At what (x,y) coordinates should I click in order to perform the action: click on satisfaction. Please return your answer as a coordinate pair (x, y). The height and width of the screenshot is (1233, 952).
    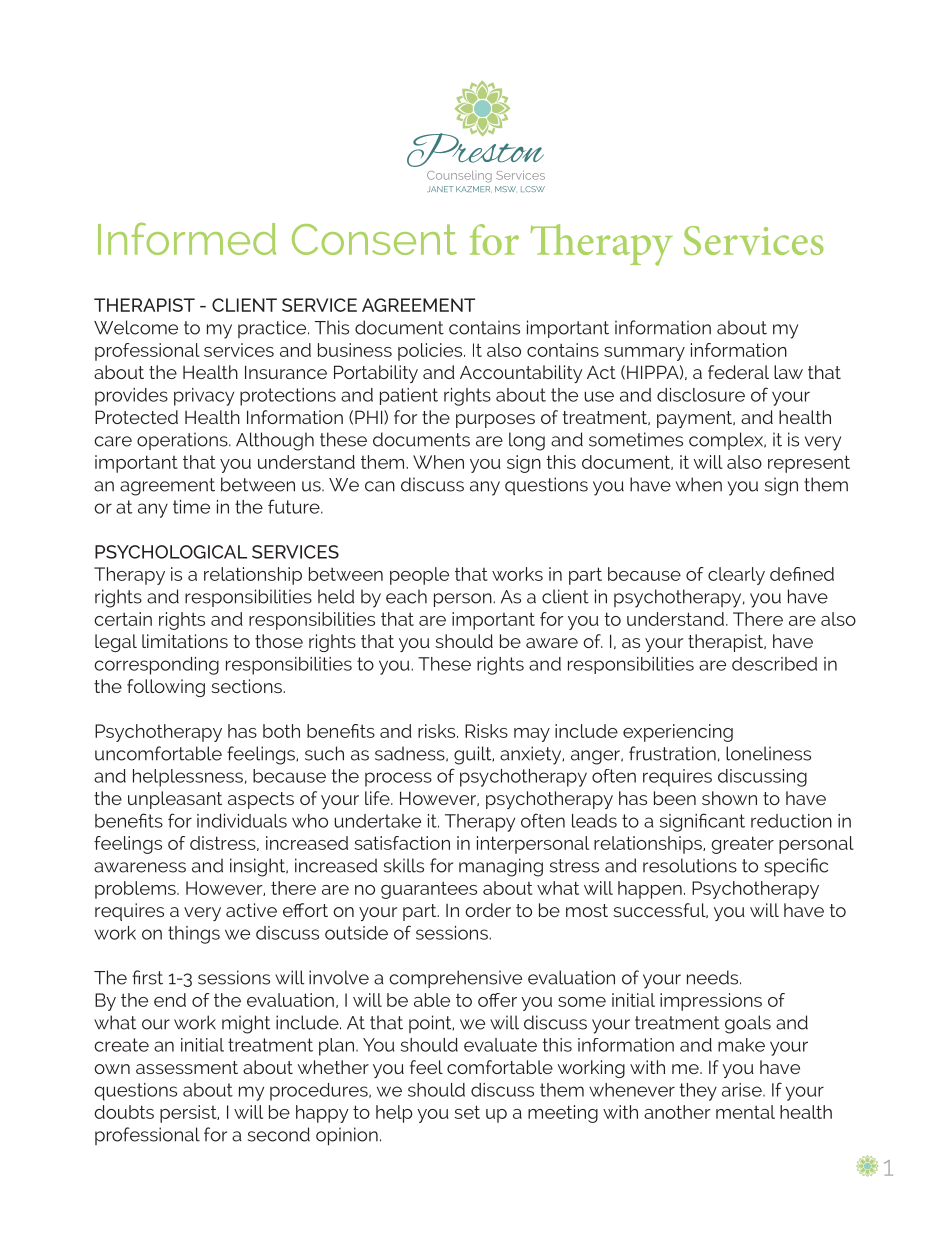
    Looking at the image, I should click on (402, 843).
